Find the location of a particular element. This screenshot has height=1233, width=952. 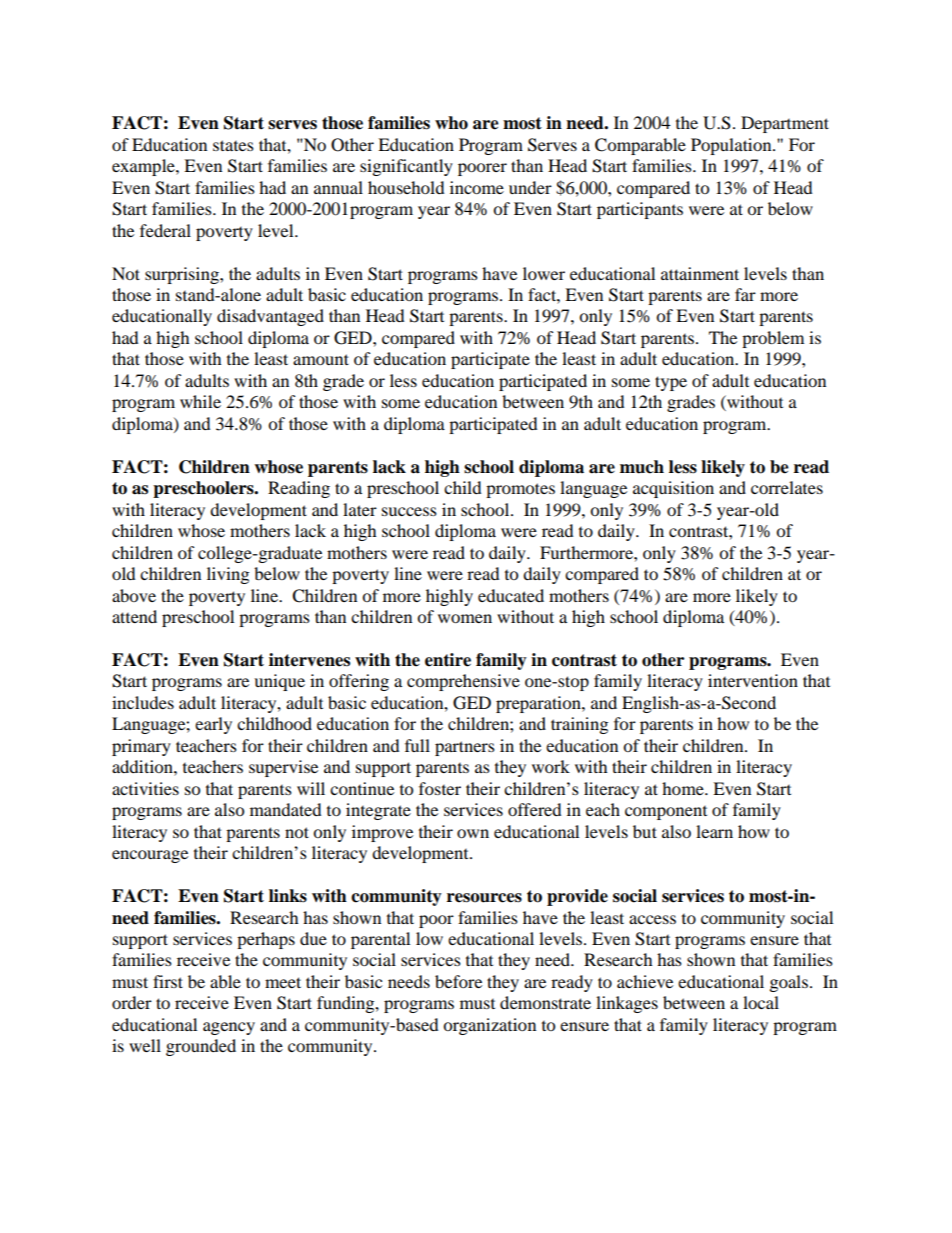

intervention is located at coordinates (753, 680).
